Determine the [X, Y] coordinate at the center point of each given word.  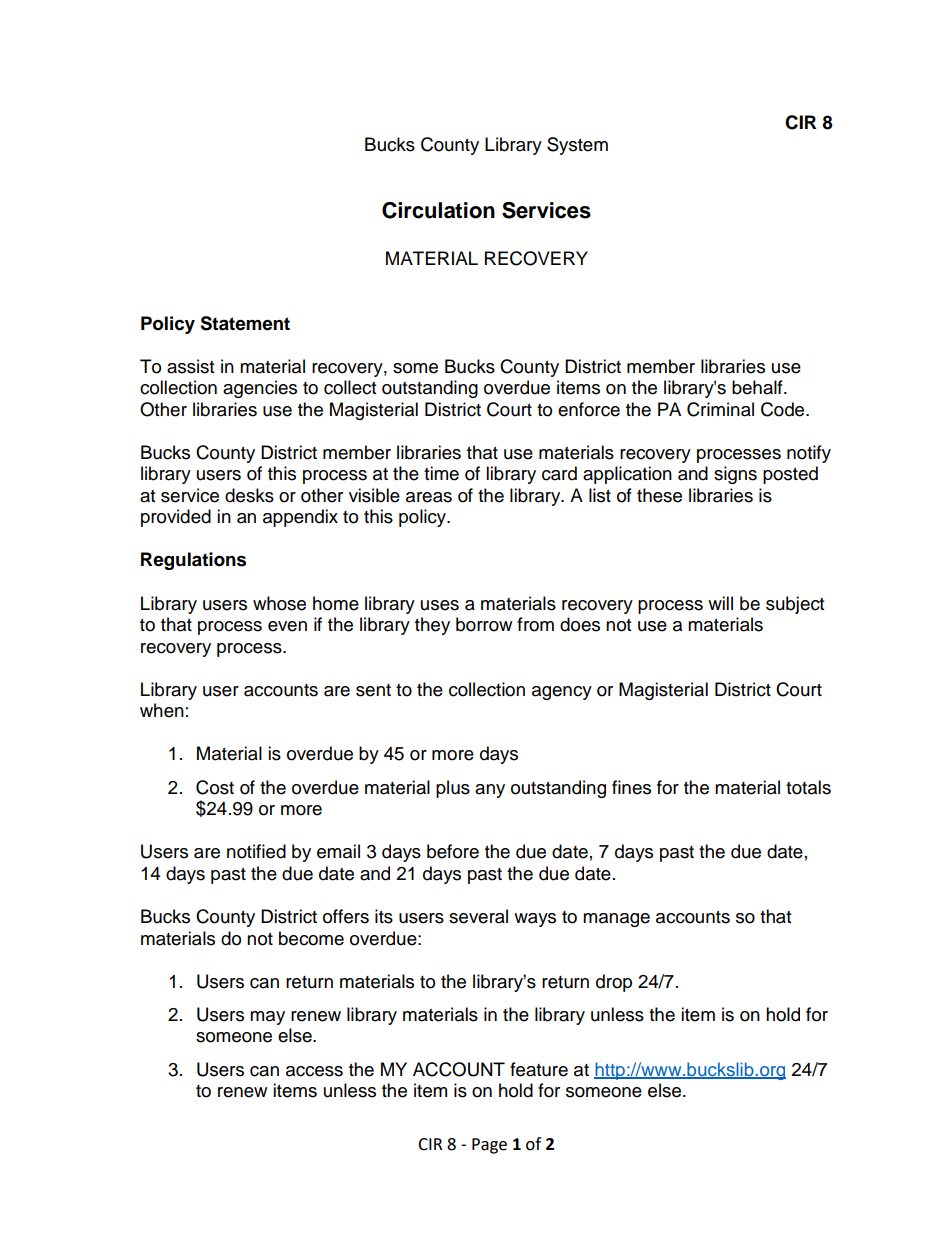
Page [489, 1146]
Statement [245, 323]
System [577, 146]
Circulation [438, 210]
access [314, 1071]
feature [539, 1069]
